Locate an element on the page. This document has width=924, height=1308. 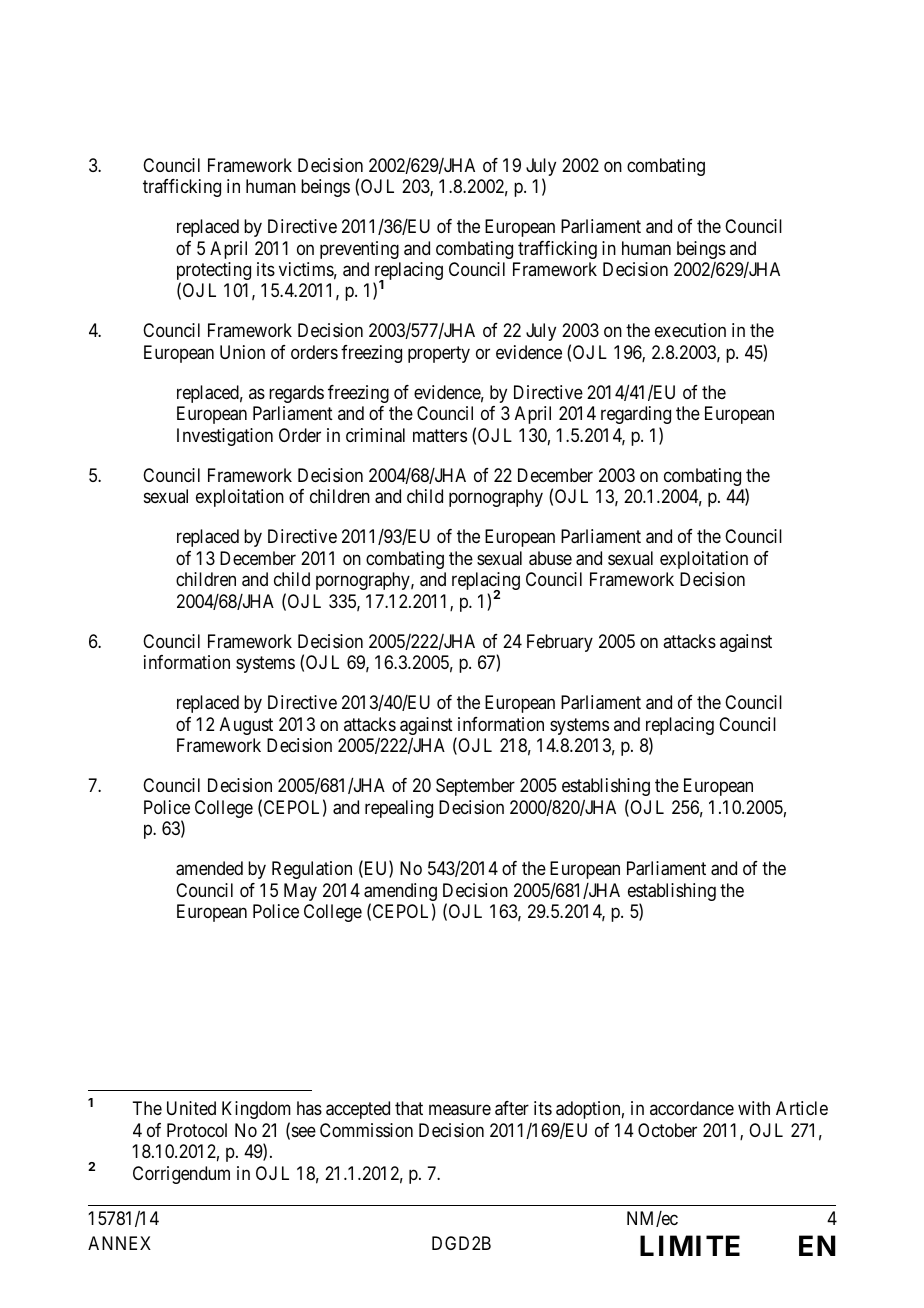
protecting is located at coordinates (214, 272).
